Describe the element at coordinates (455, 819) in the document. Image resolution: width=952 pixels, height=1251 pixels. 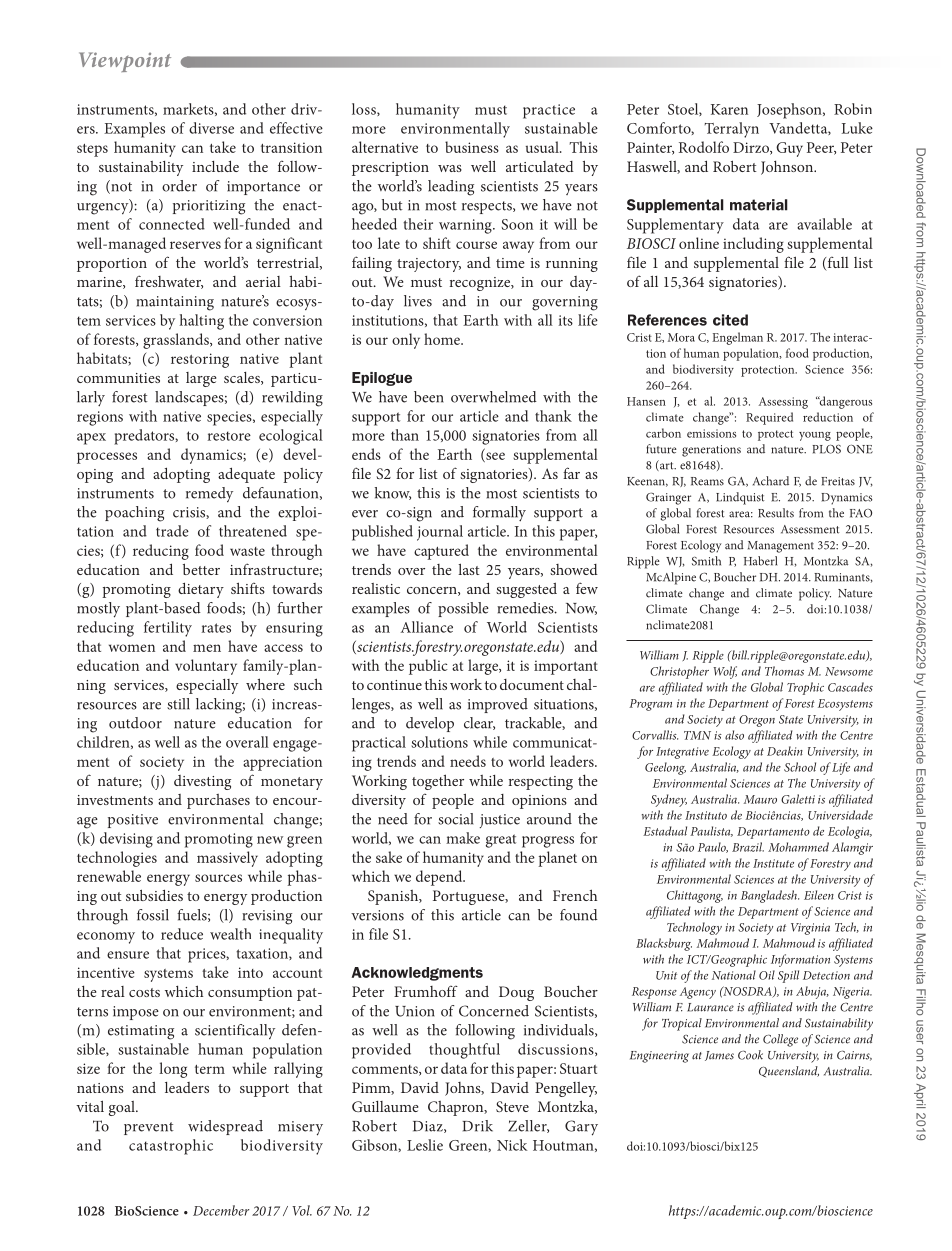
I see `social` at that location.
